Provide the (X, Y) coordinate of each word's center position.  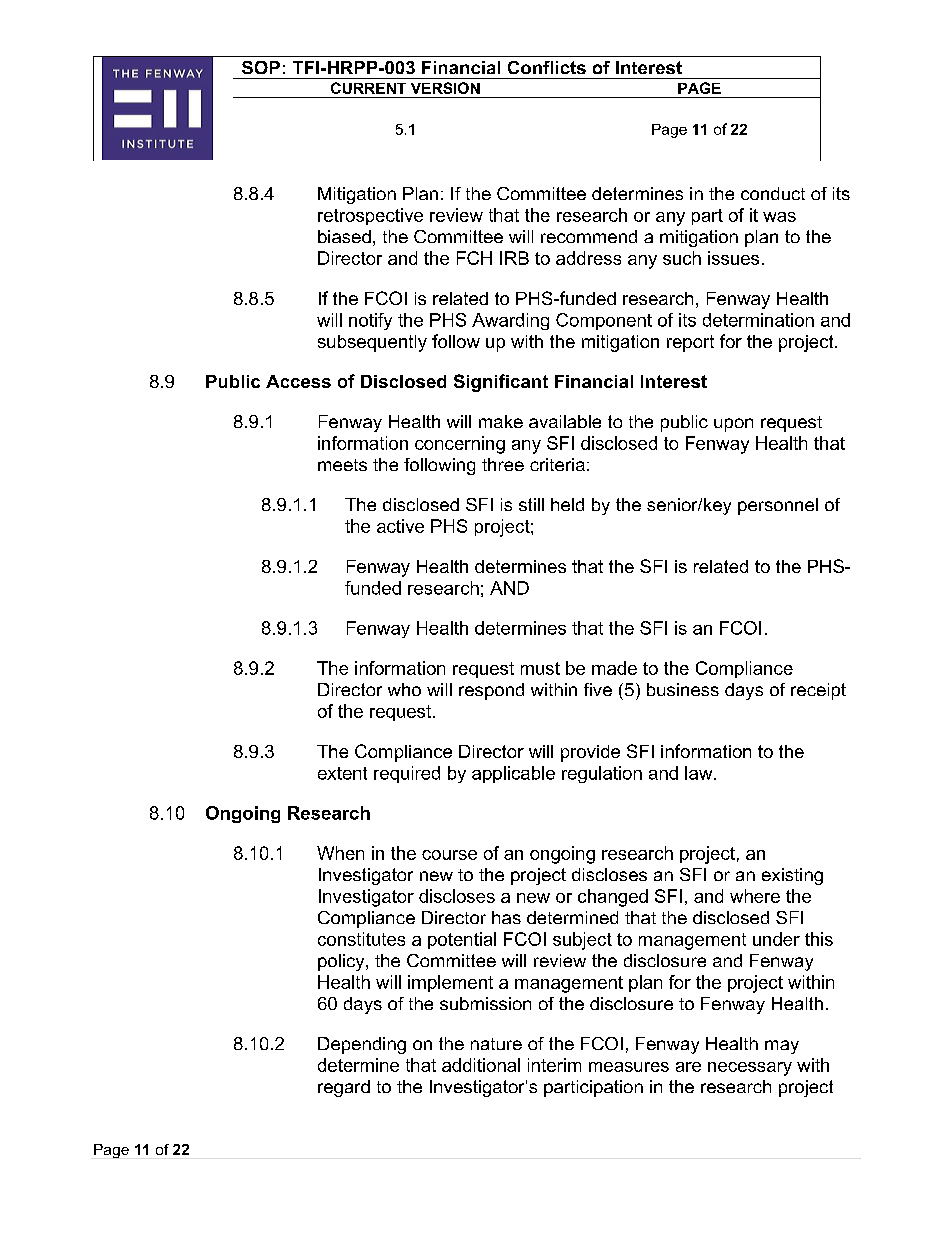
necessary (750, 1069)
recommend (589, 236)
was (779, 217)
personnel (778, 506)
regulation (602, 774)
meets (342, 465)
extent (342, 773)
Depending (362, 1045)
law (700, 773)
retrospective (370, 216)
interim (554, 1065)
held (567, 504)
